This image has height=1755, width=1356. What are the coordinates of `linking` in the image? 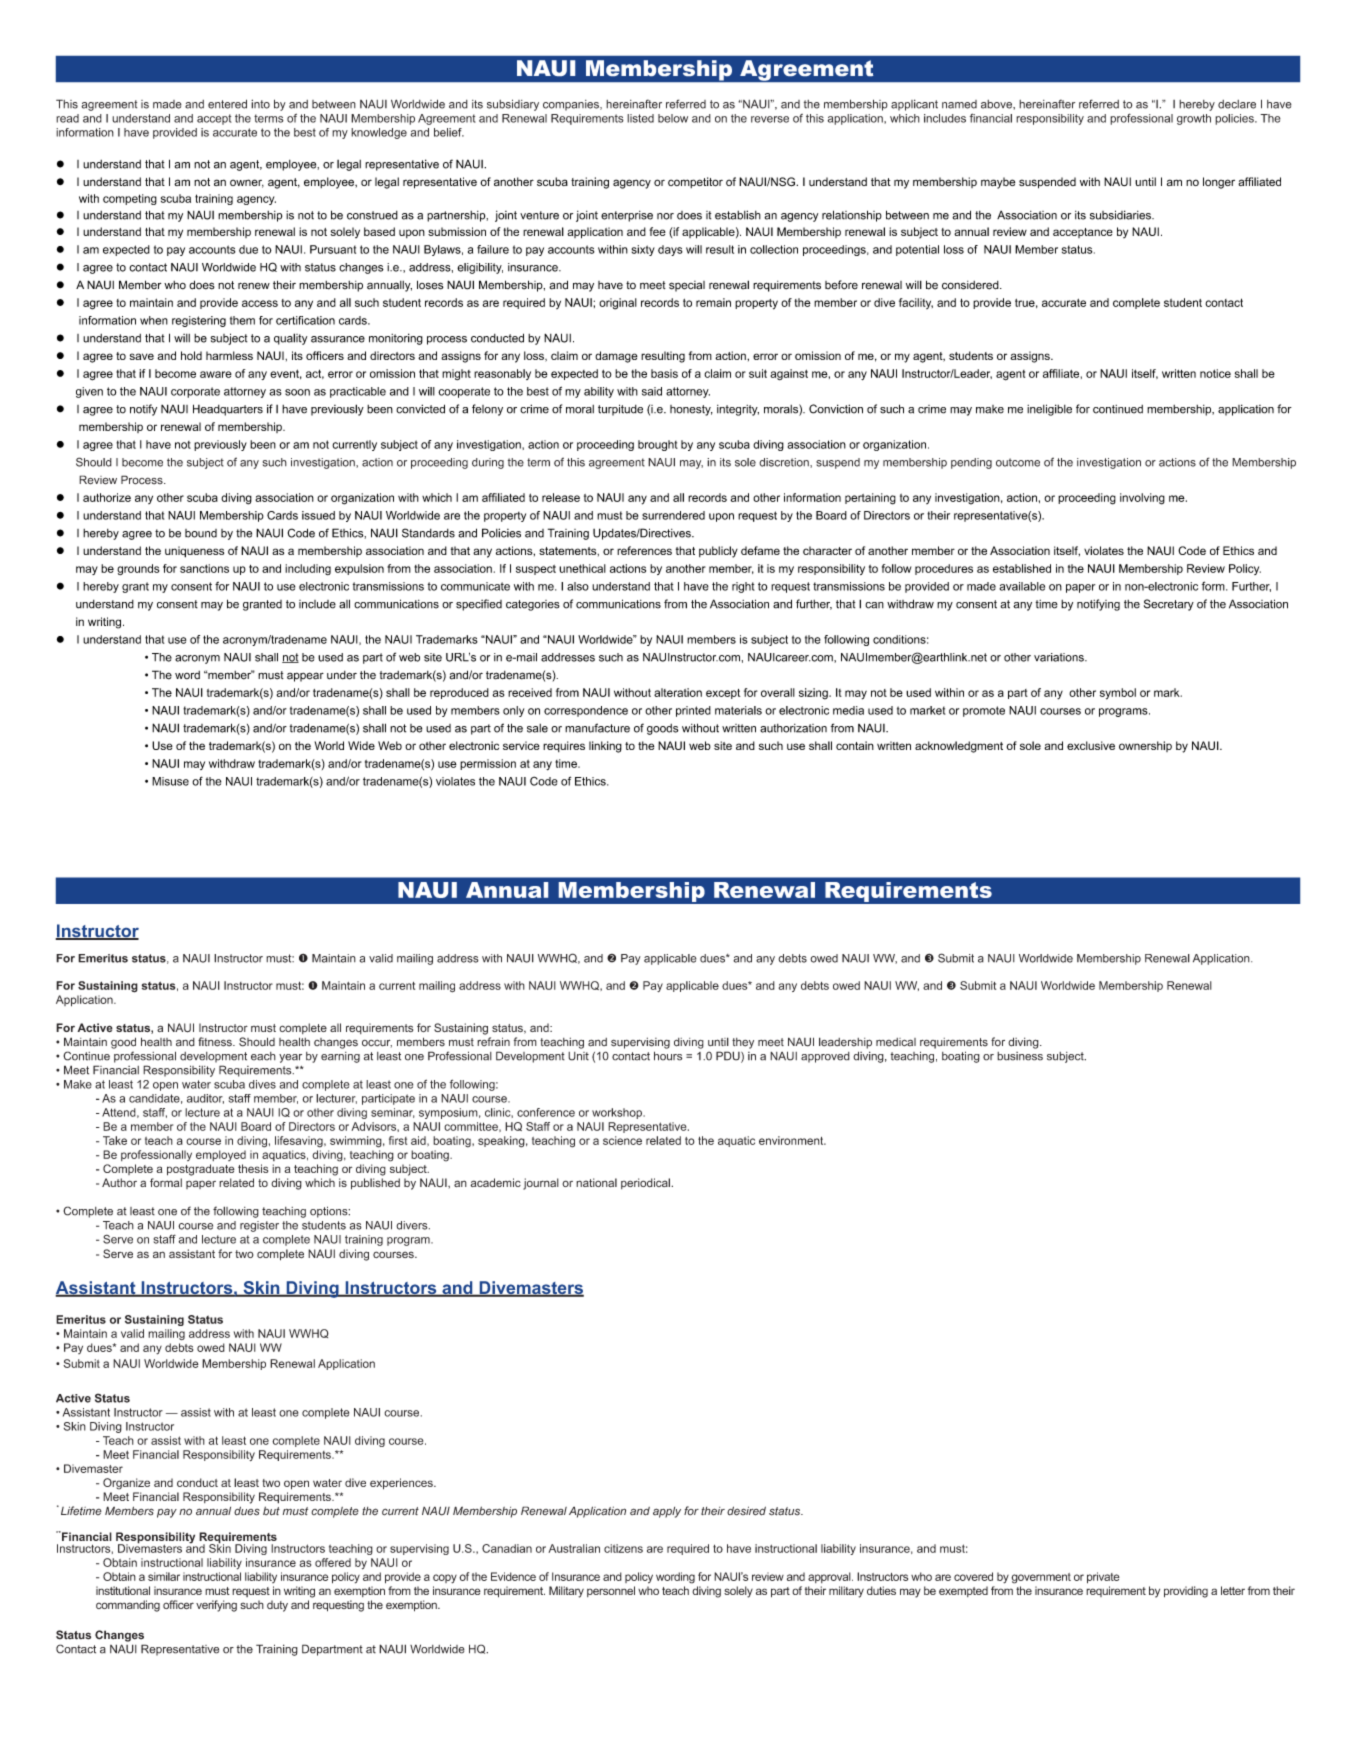 It's located at (605, 747).
